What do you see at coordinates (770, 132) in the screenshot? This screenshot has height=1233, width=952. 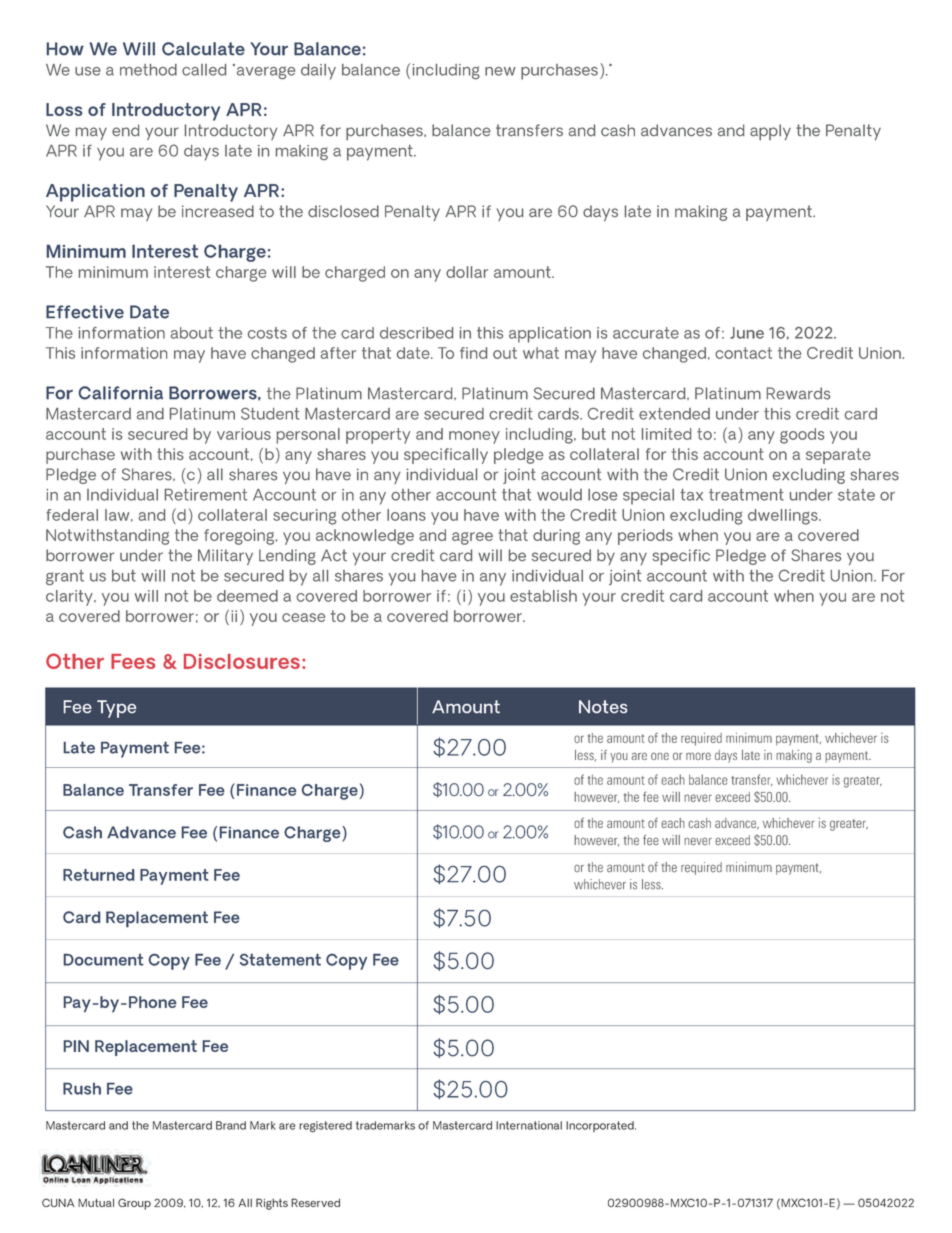 I see `apply` at bounding box center [770, 132].
